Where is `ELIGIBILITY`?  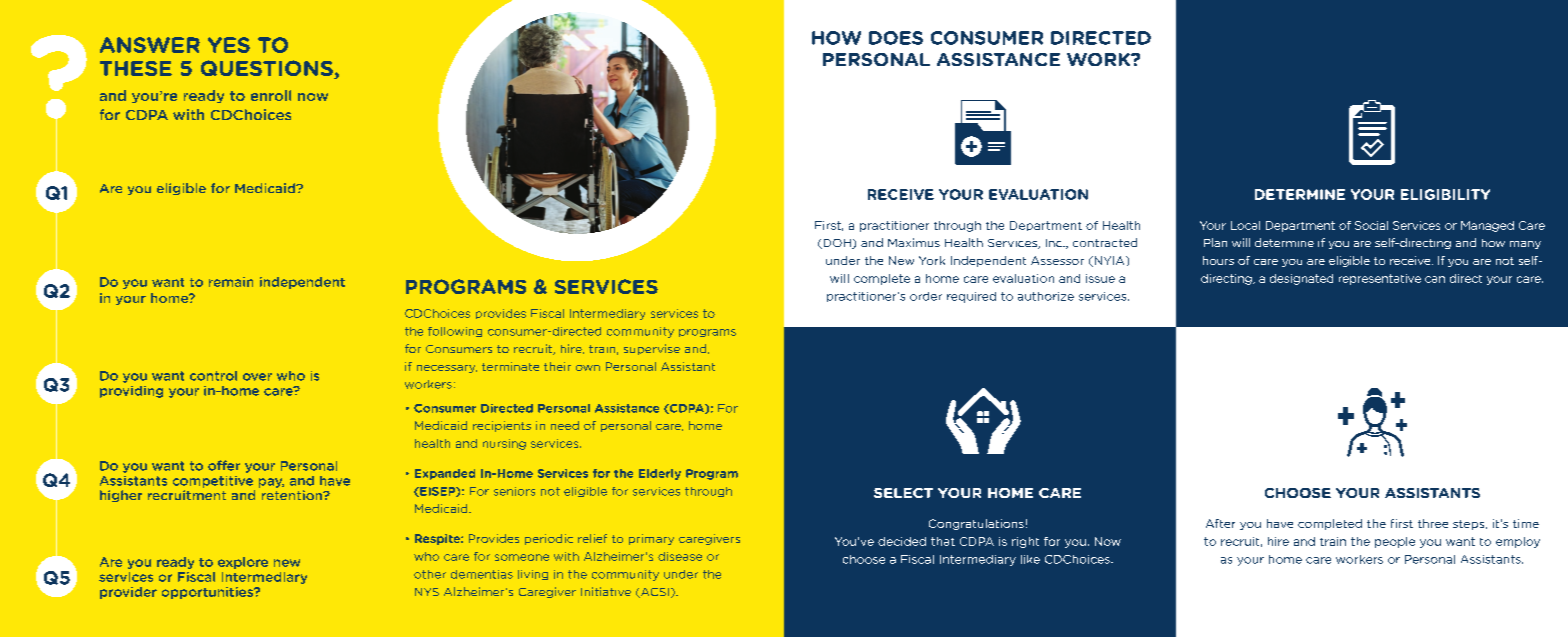
ELIGIBILITY is located at coordinates (1445, 194).
